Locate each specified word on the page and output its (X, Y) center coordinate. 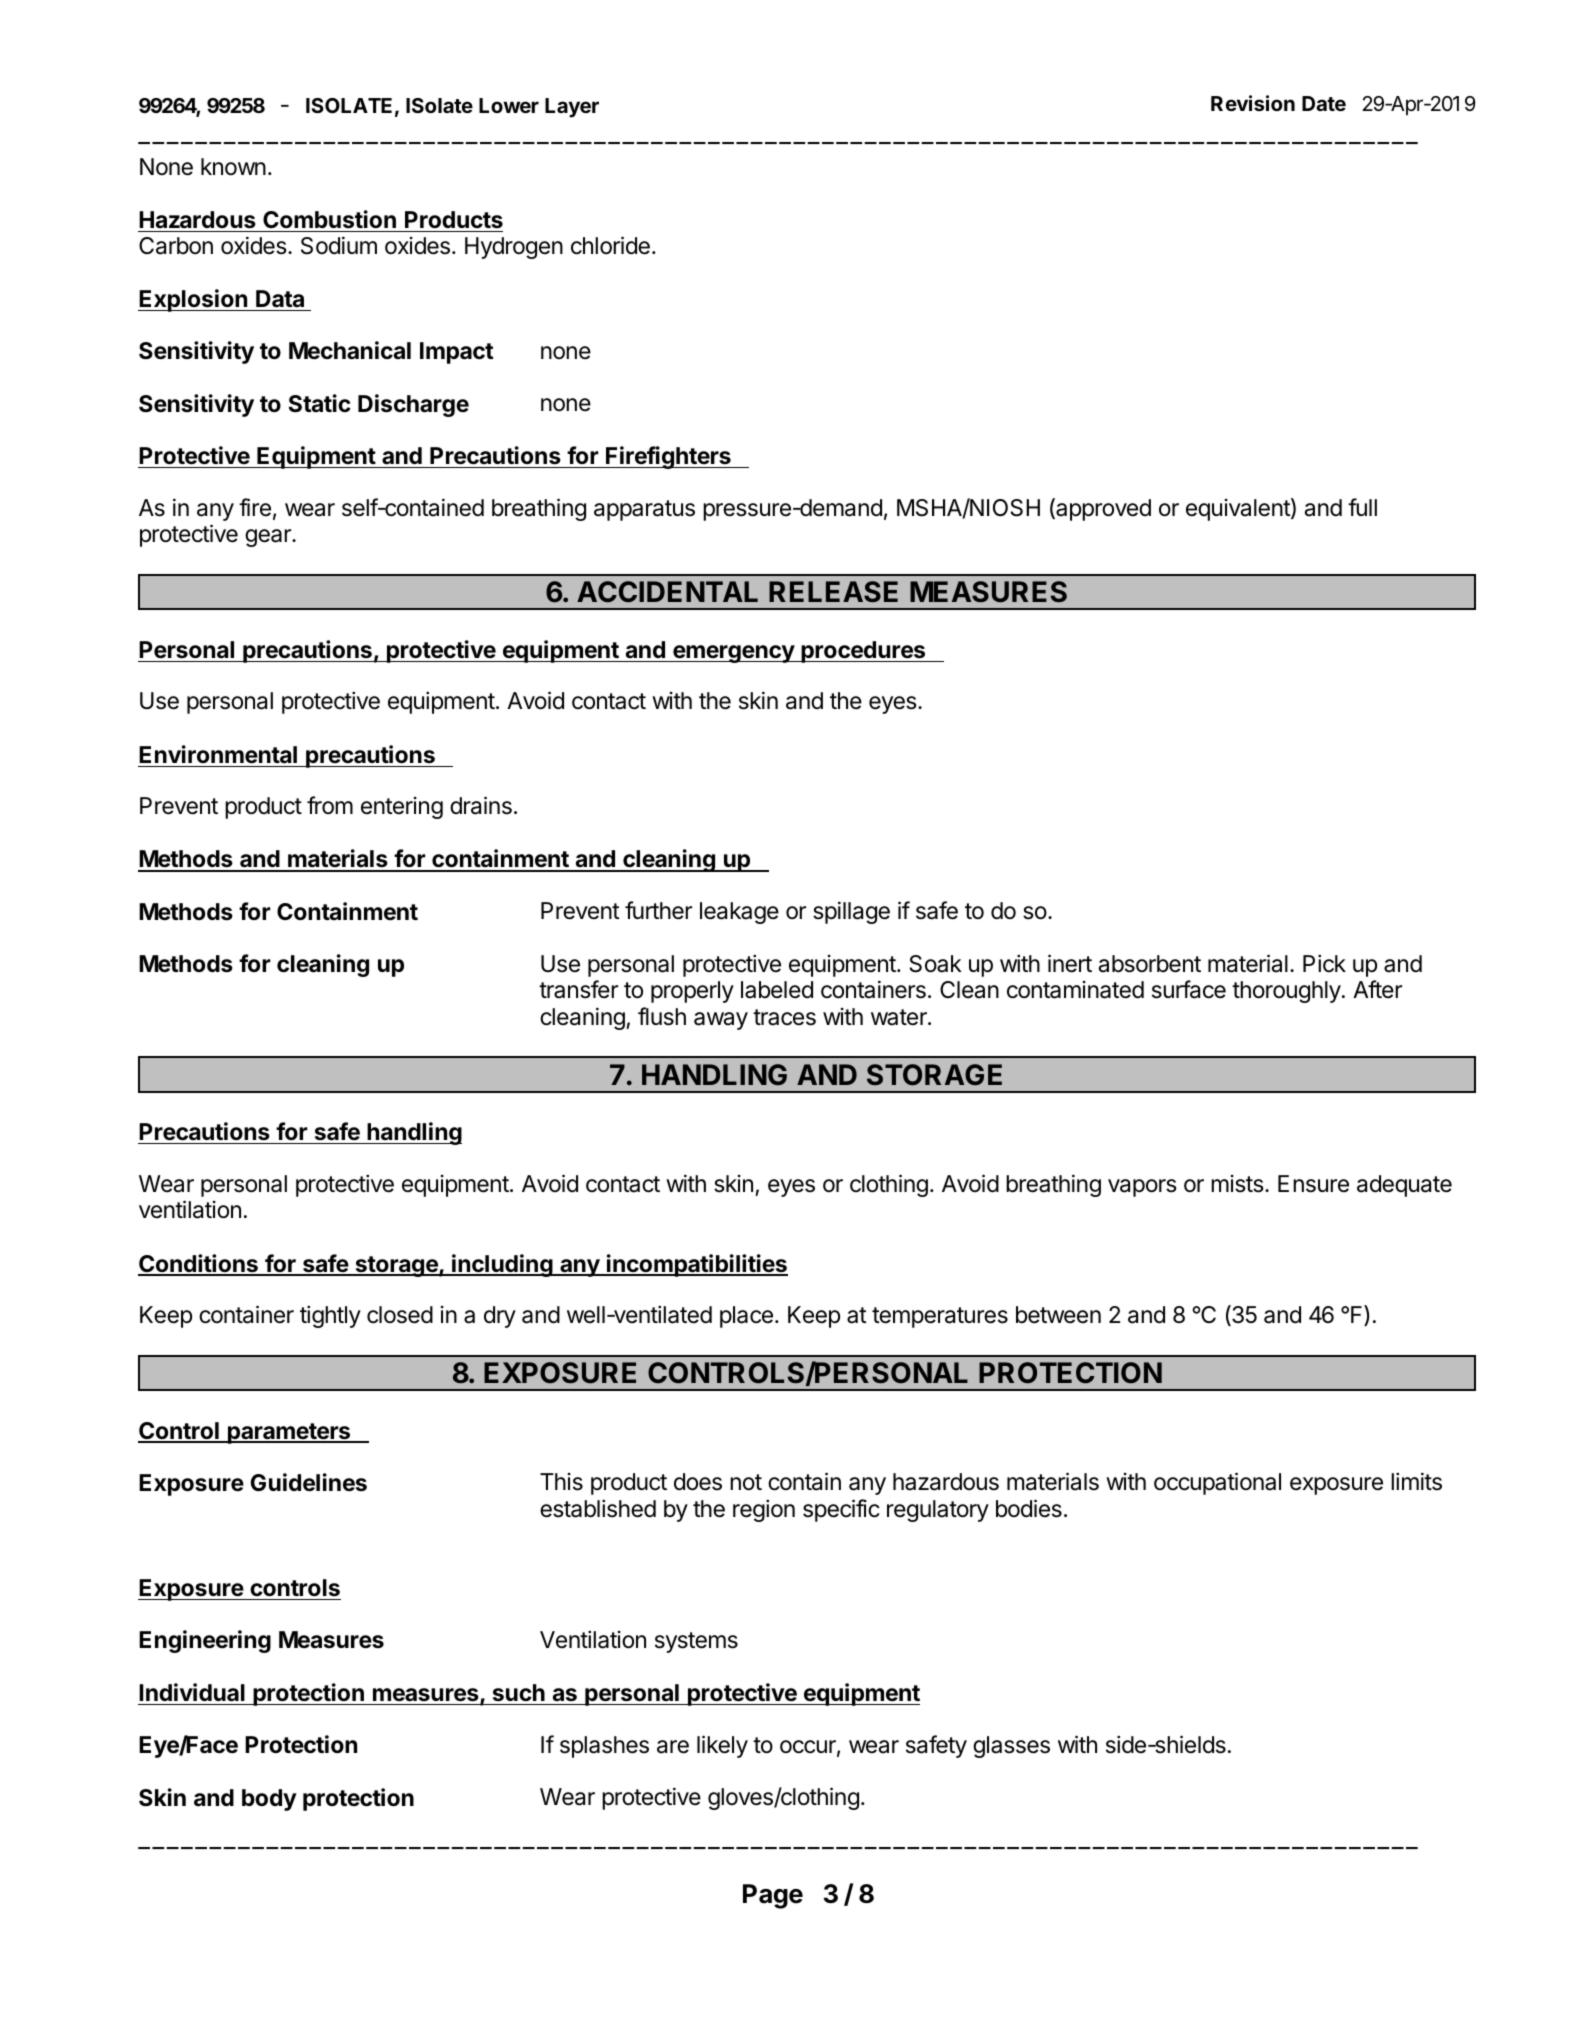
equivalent (1239, 509)
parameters (289, 1433)
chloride (610, 245)
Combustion (329, 219)
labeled (777, 990)
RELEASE (833, 592)
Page (773, 1896)
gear (269, 538)
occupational (1217, 1483)
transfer (578, 989)
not (746, 1482)
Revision (1253, 103)
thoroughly (1286, 992)
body (269, 1800)
